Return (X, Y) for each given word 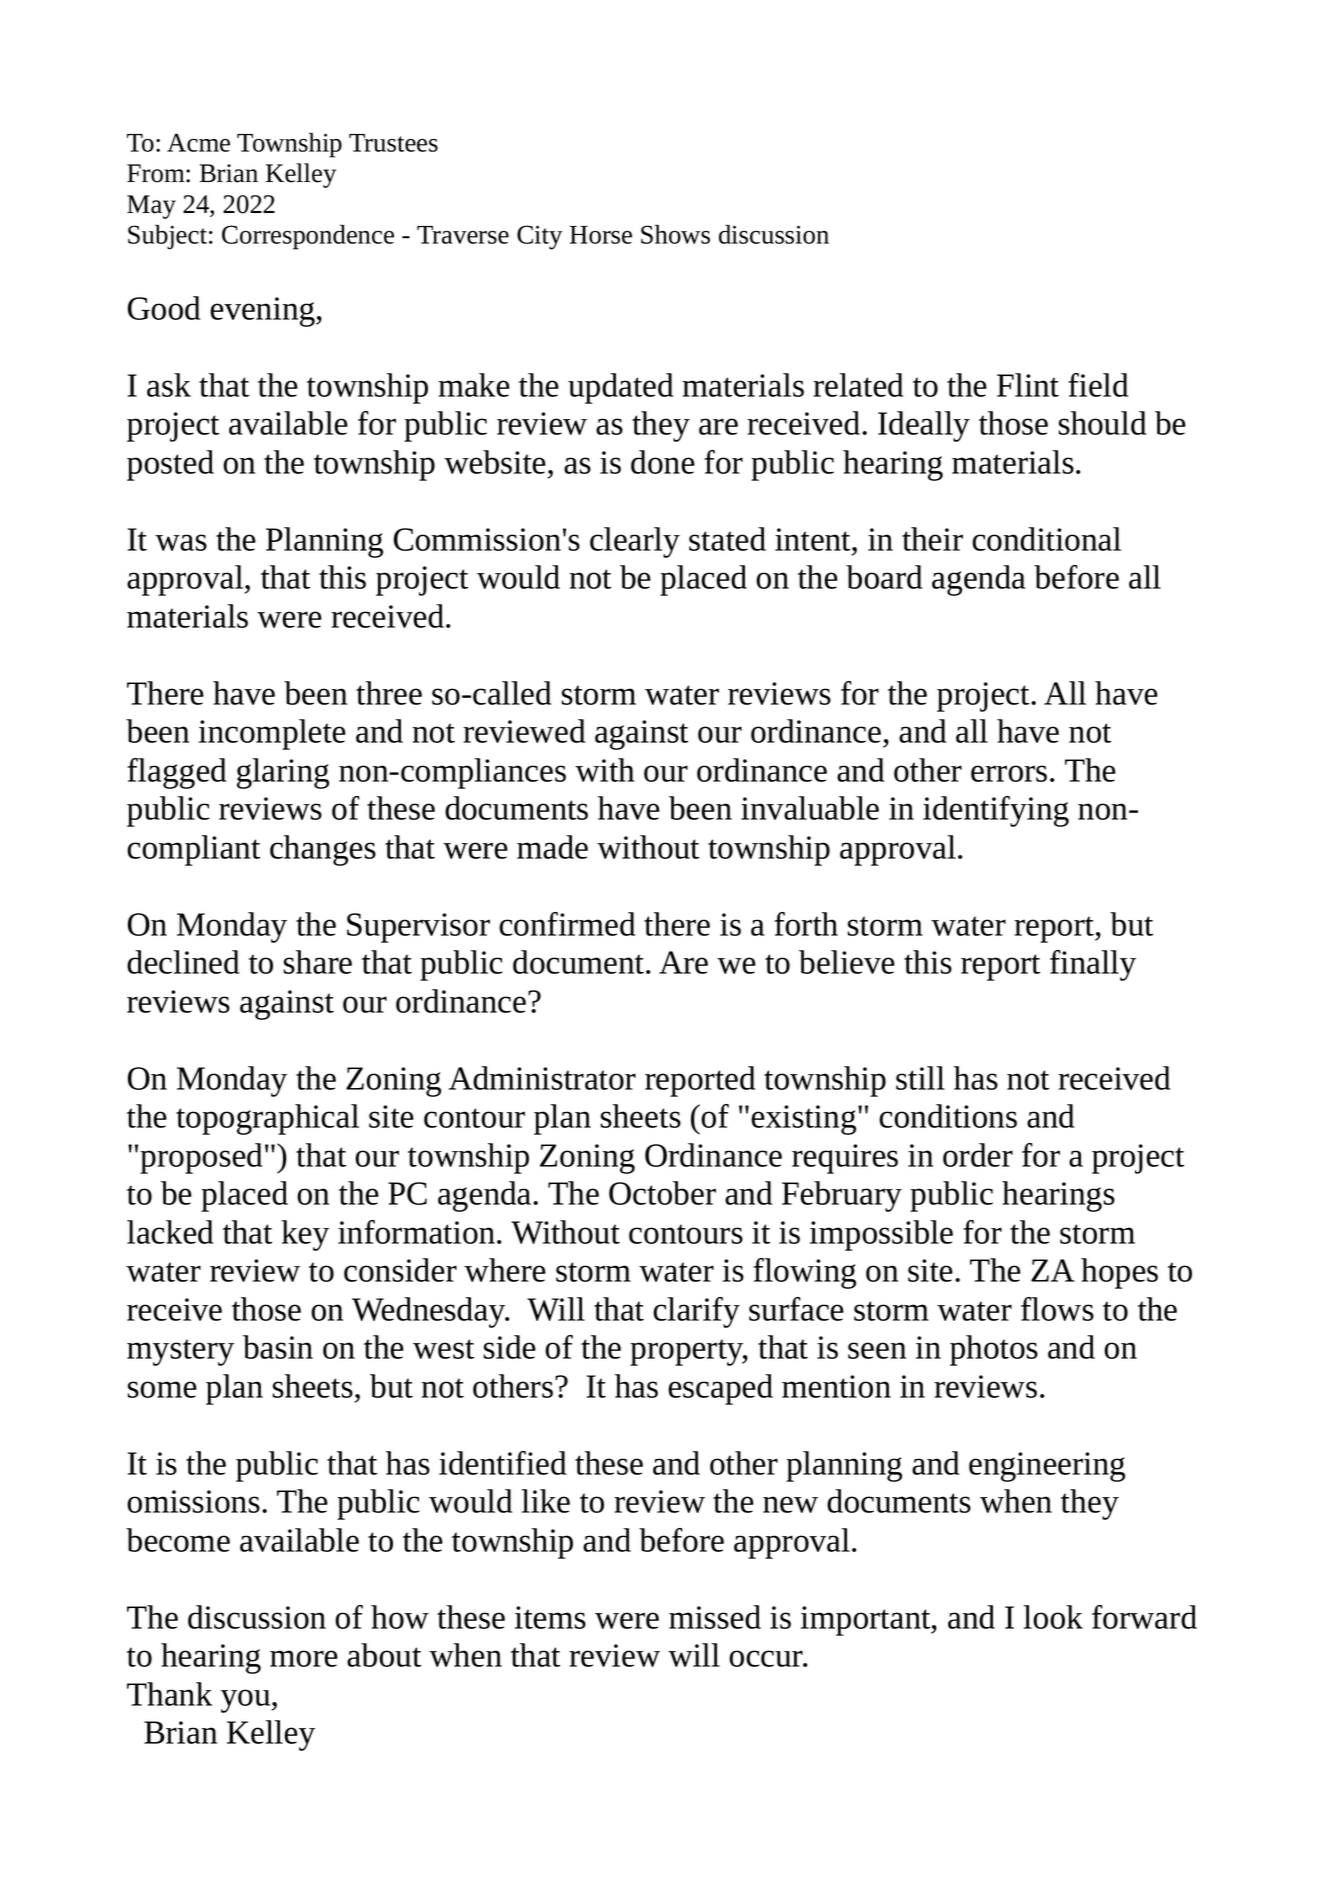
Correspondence (308, 237)
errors (1009, 773)
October (662, 1193)
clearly (635, 542)
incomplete (272, 734)
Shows (675, 234)
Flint (1028, 385)
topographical (267, 1119)
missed (715, 1617)
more (304, 1658)
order (978, 1155)
